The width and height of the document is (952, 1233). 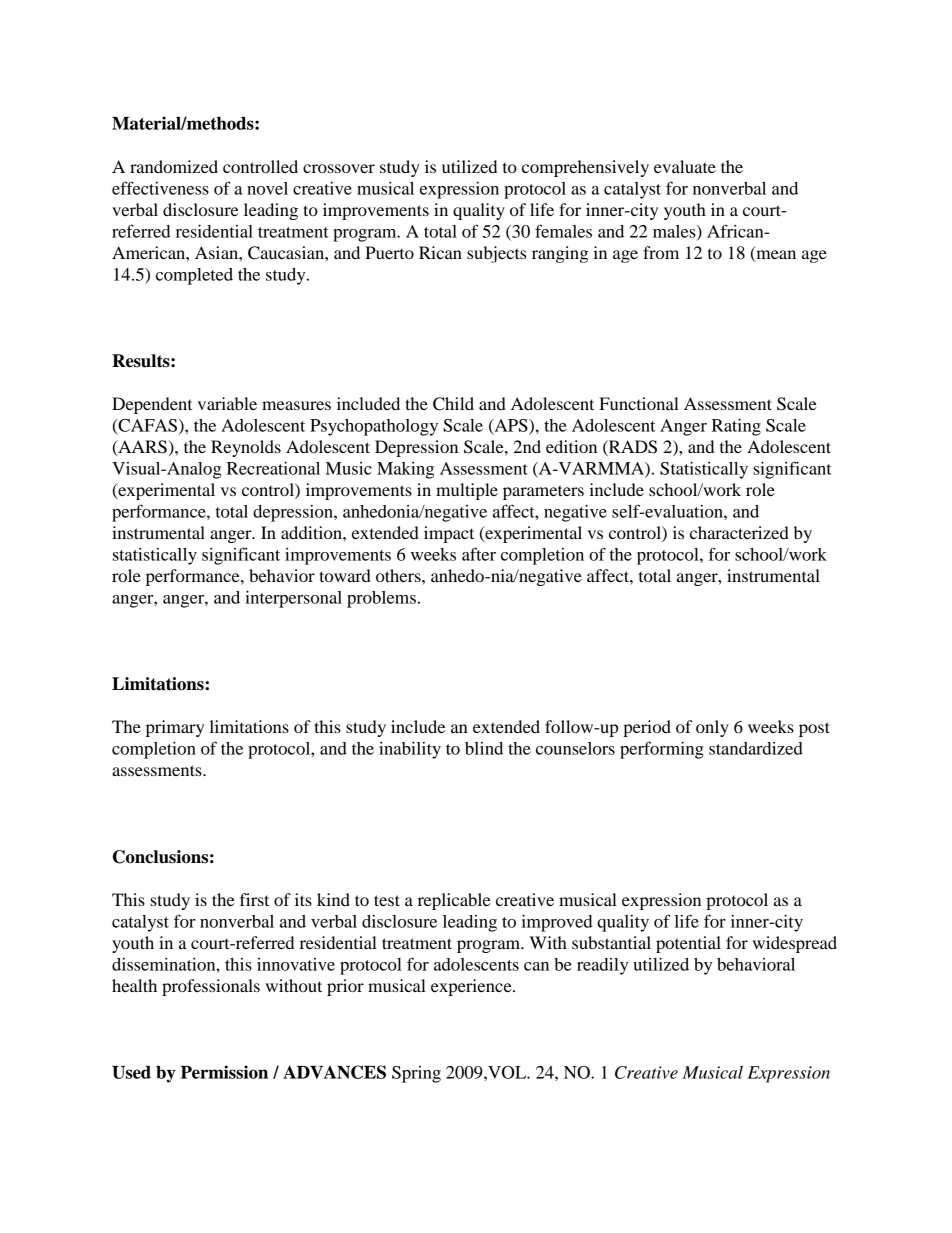 What do you see at coordinates (381, 599) in the document?
I see `problems` at bounding box center [381, 599].
